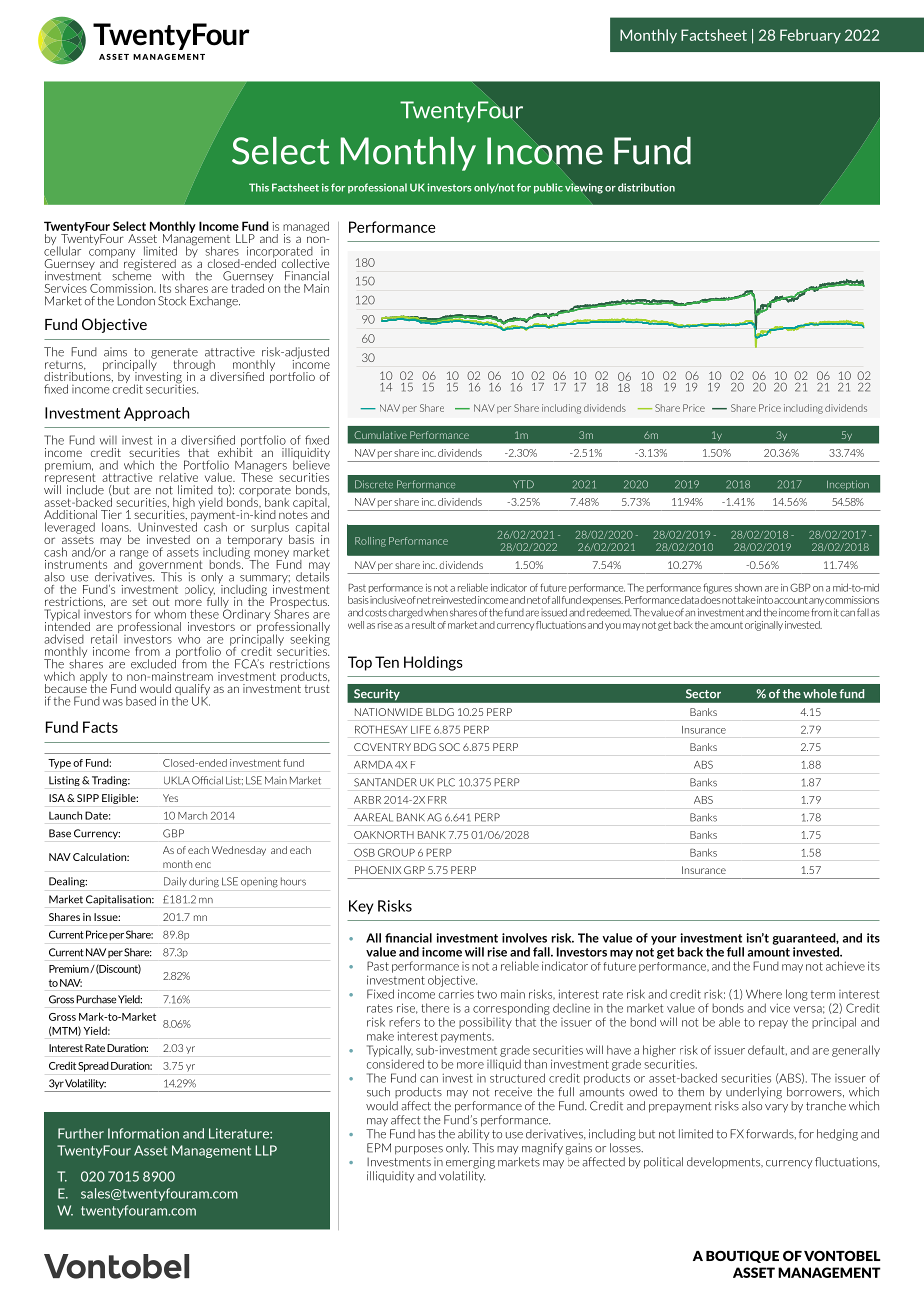 Image resolution: width=924 pixels, height=1308 pixels. Describe the element at coordinates (771, 1134) in the screenshot. I see `forwards` at that location.
